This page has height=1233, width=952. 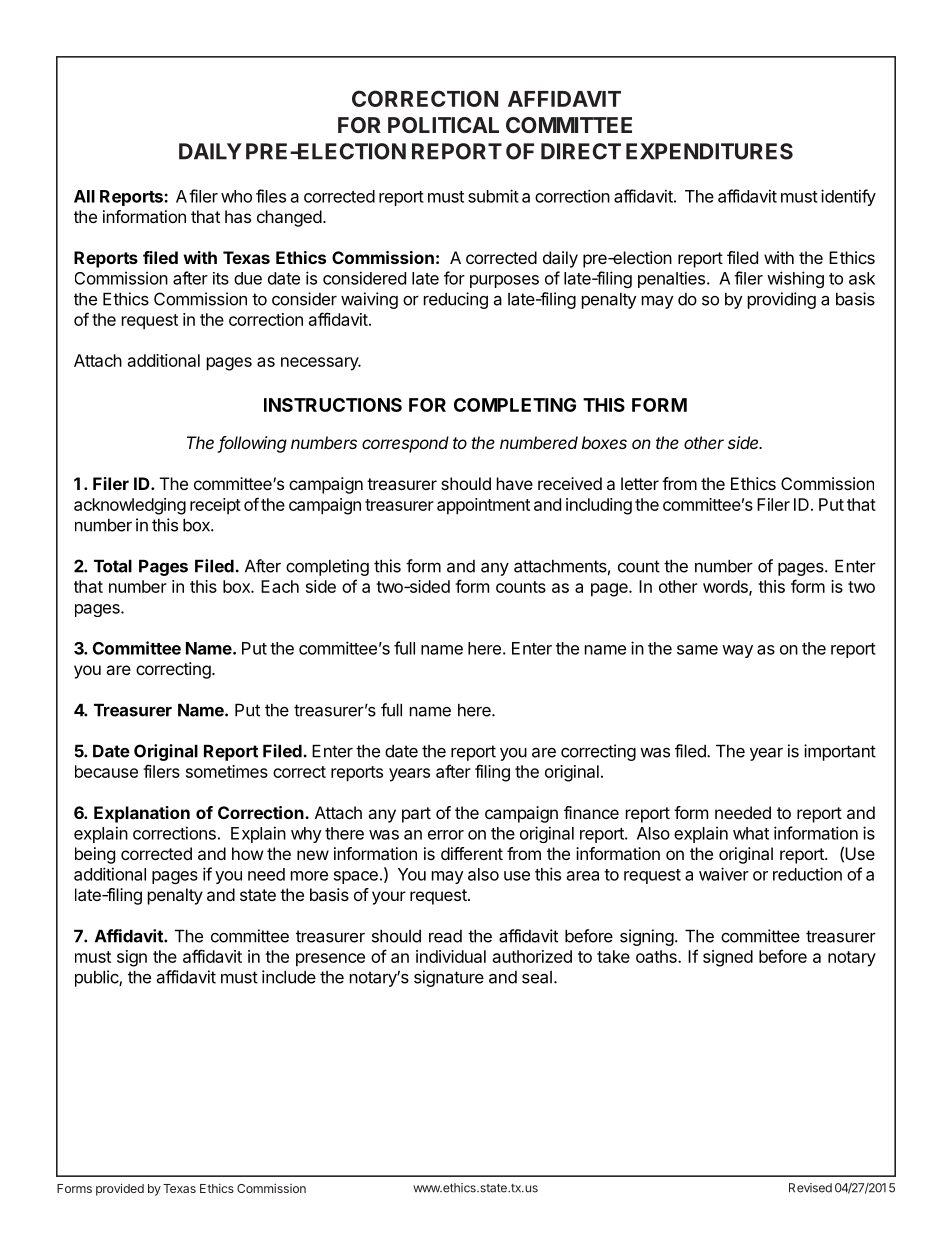 I want to click on POLITICAL, so click(x=443, y=125).
